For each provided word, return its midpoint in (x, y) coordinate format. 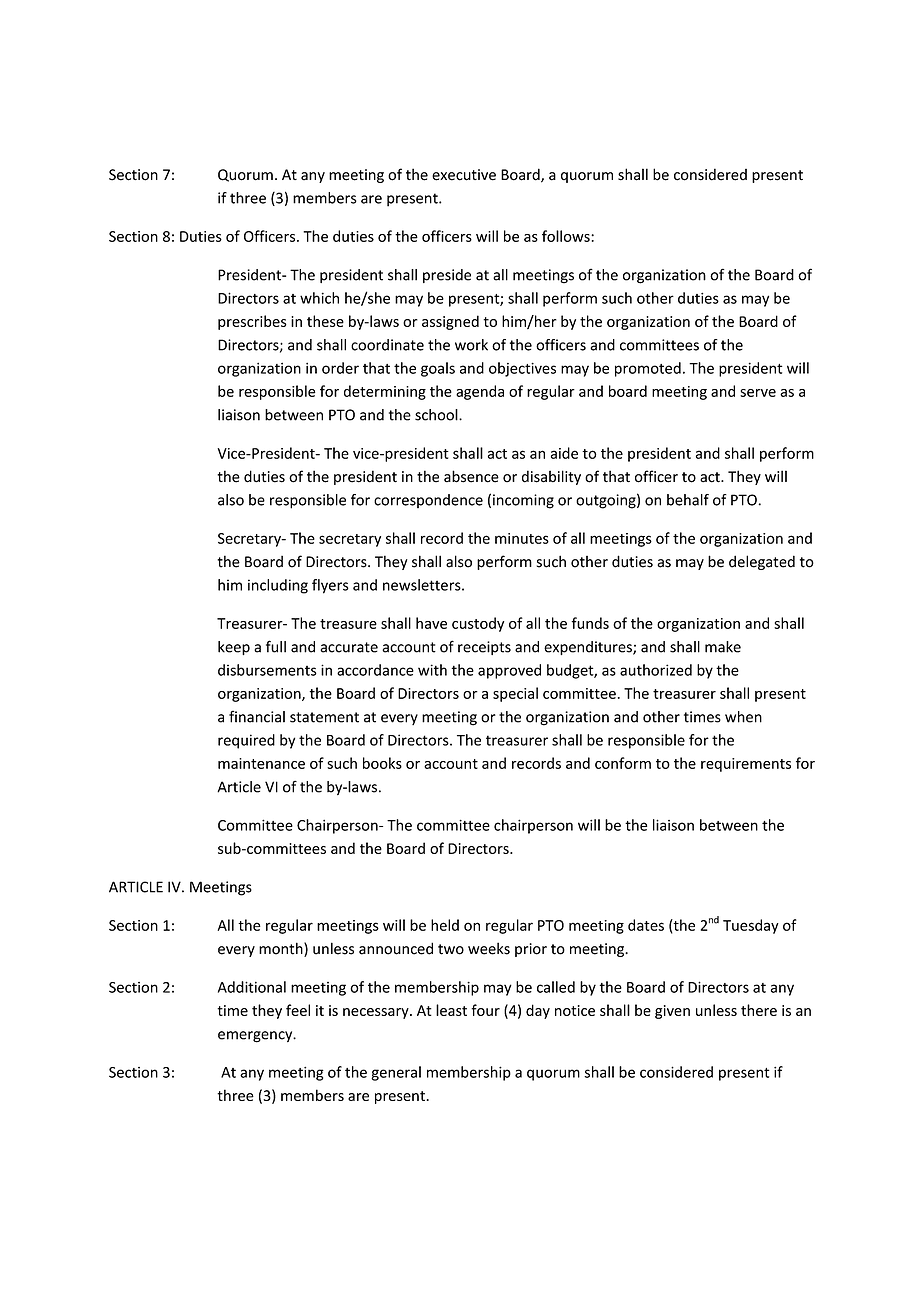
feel (298, 1010)
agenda (480, 392)
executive (464, 175)
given (672, 1012)
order (340, 368)
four (485, 1010)
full (276, 646)
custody (478, 624)
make (723, 647)
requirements (746, 765)
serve (758, 393)
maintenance (261, 763)
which (319, 298)
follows (567, 236)
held (445, 925)
